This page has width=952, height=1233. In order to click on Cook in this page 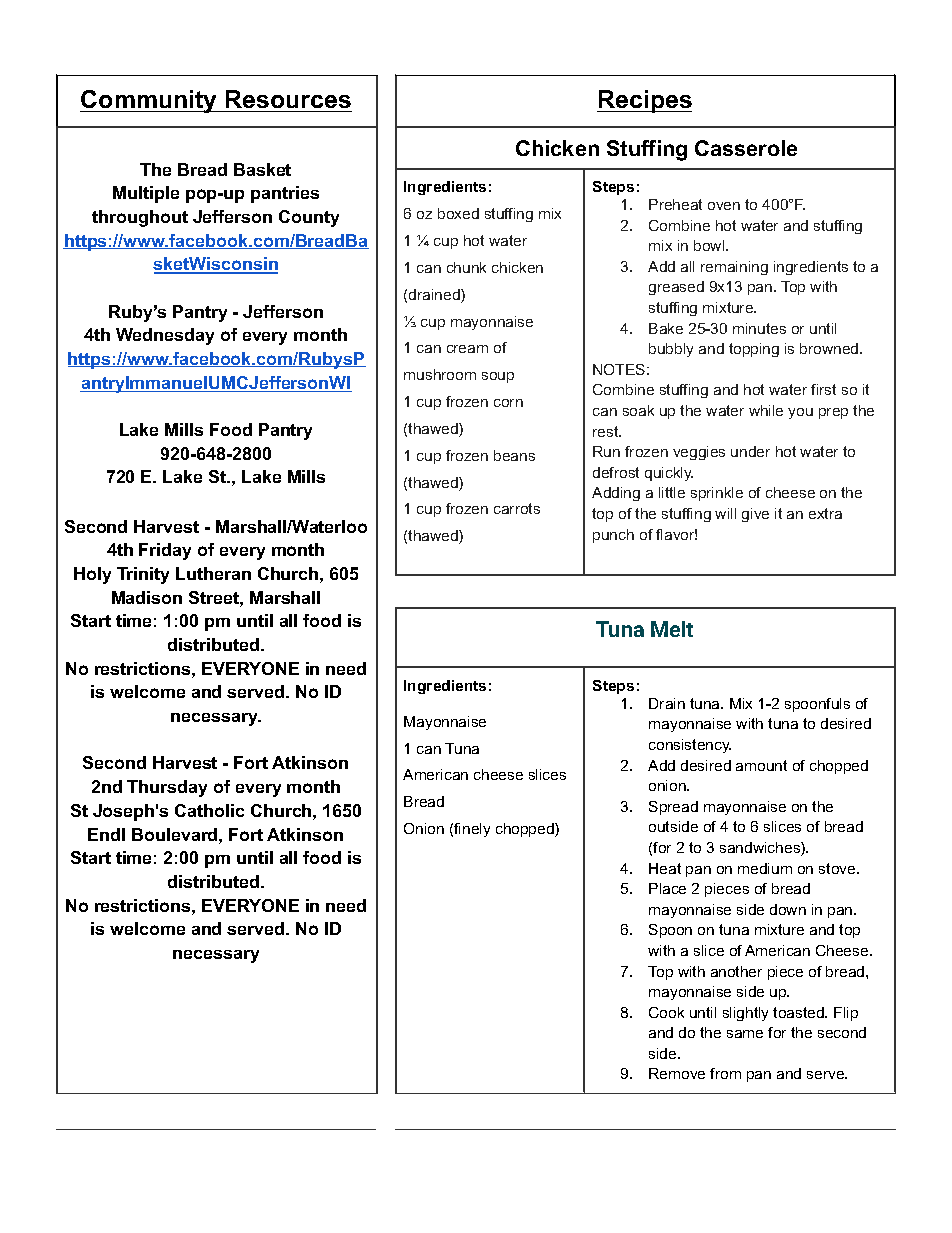, I will do `click(666, 1012)`.
